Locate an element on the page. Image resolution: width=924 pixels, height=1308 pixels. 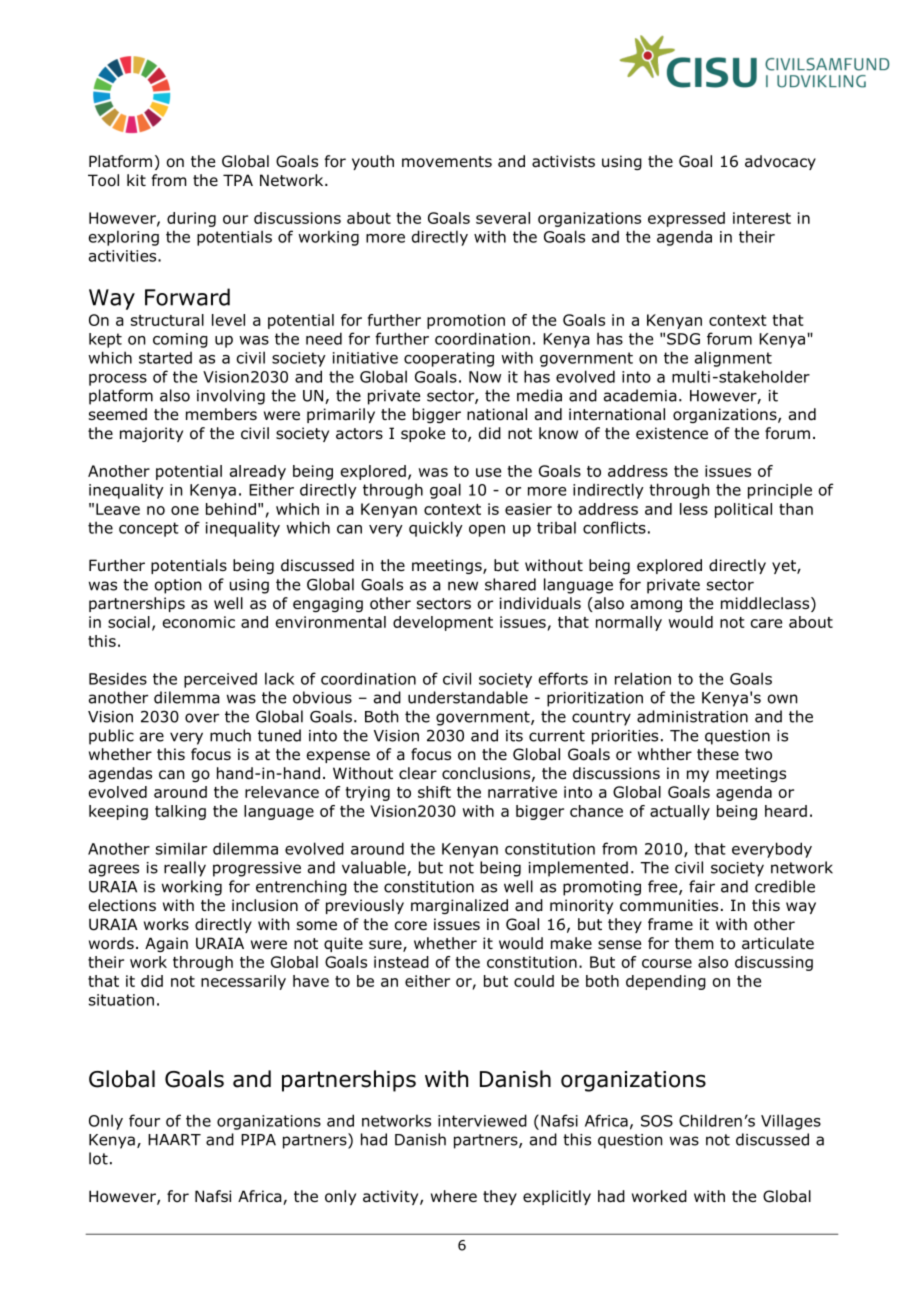
Again is located at coordinates (166, 944).
